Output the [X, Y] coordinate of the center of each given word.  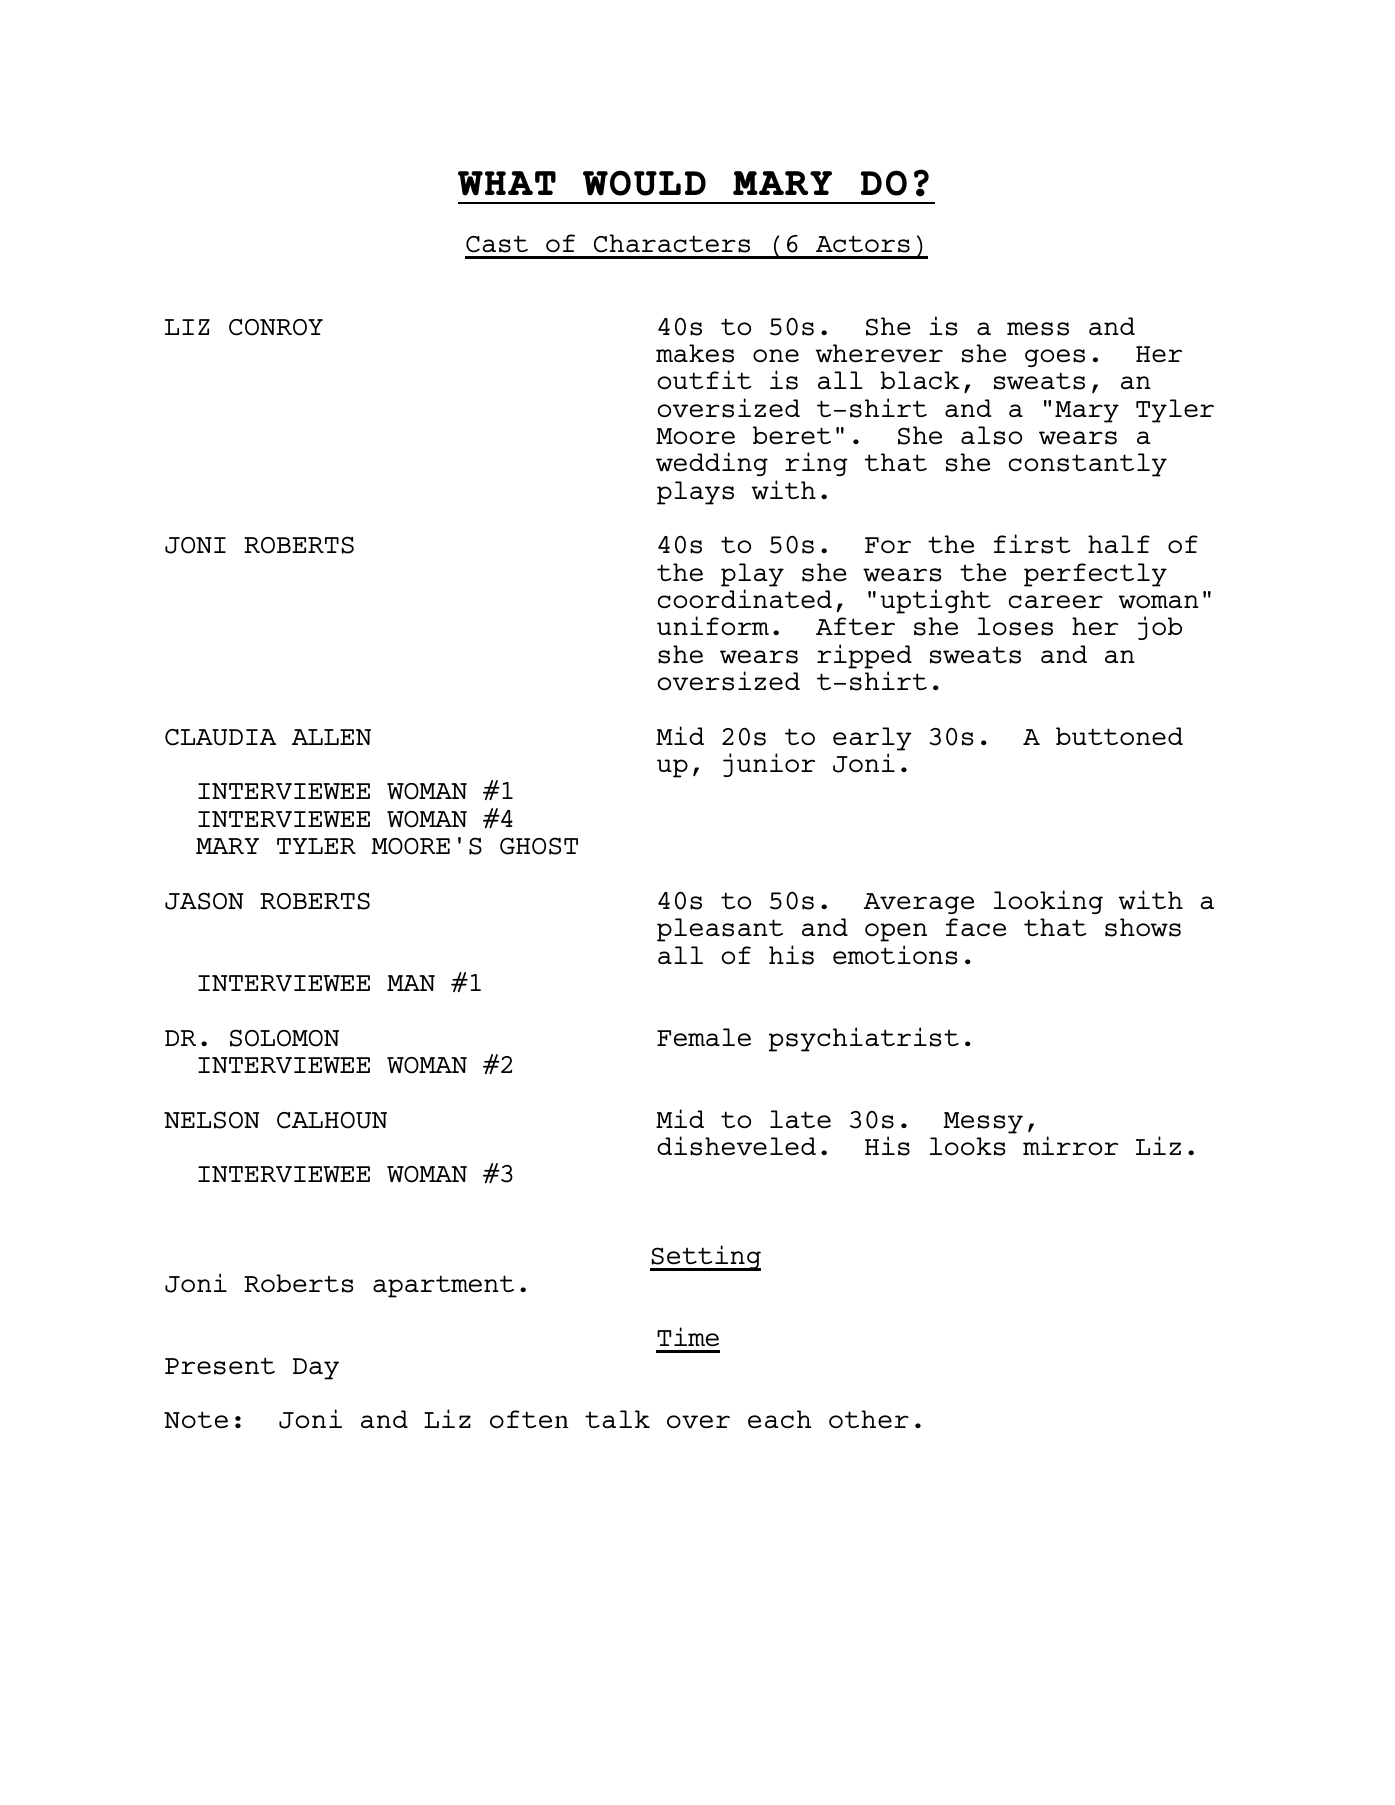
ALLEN [331, 737]
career [1056, 602]
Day [316, 1369]
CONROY [276, 327]
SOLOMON [284, 1038]
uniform [713, 626]
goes [1055, 358]
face [976, 927]
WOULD [644, 183]
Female [704, 1037]
